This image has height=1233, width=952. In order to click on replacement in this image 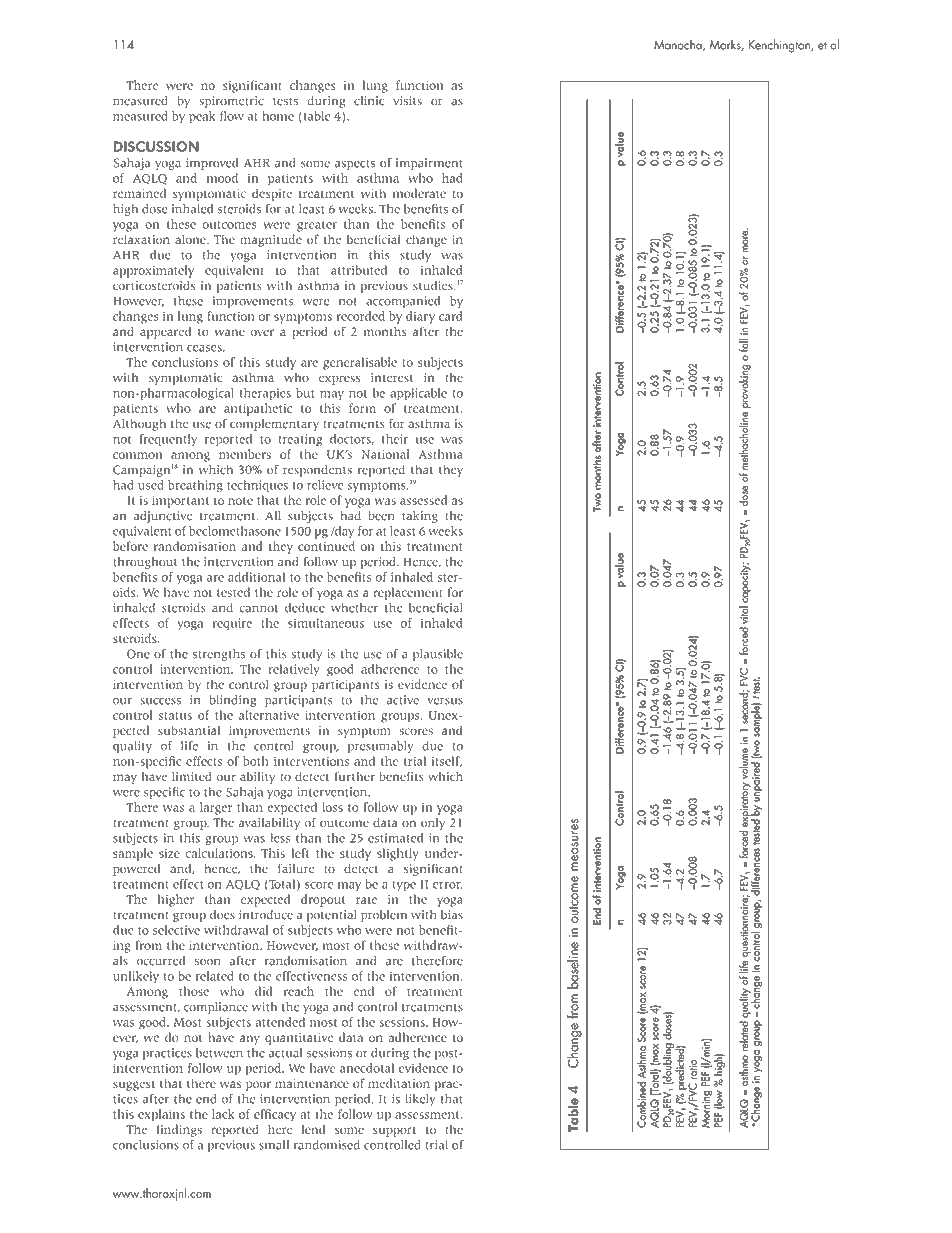, I will do `click(408, 593)`.
